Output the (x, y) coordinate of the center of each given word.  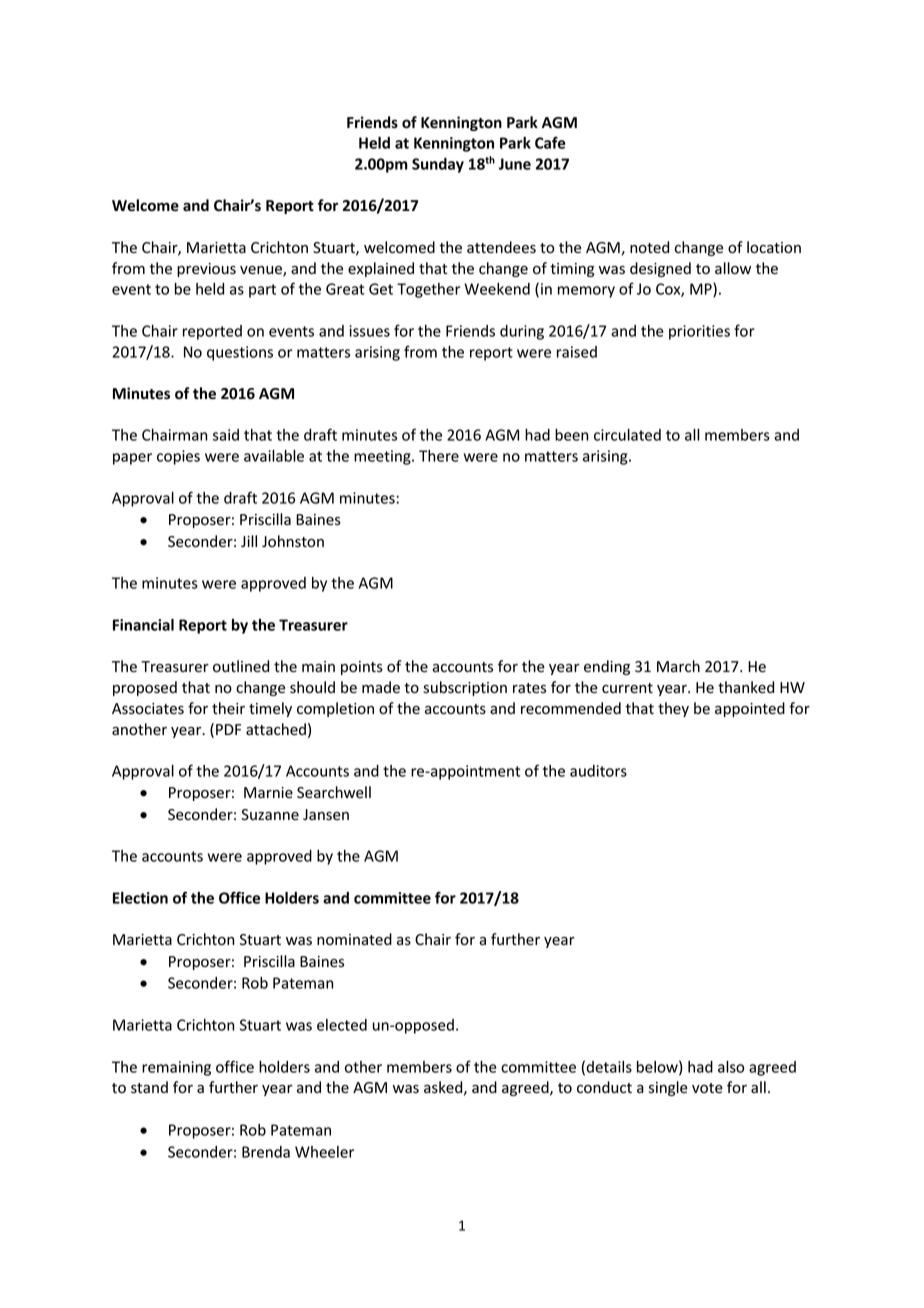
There (439, 456)
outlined (241, 666)
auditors (598, 771)
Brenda (266, 1152)
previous (206, 270)
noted (649, 247)
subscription (465, 688)
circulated (627, 435)
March (678, 666)
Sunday (438, 165)
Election (140, 898)
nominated (354, 939)
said (226, 435)
